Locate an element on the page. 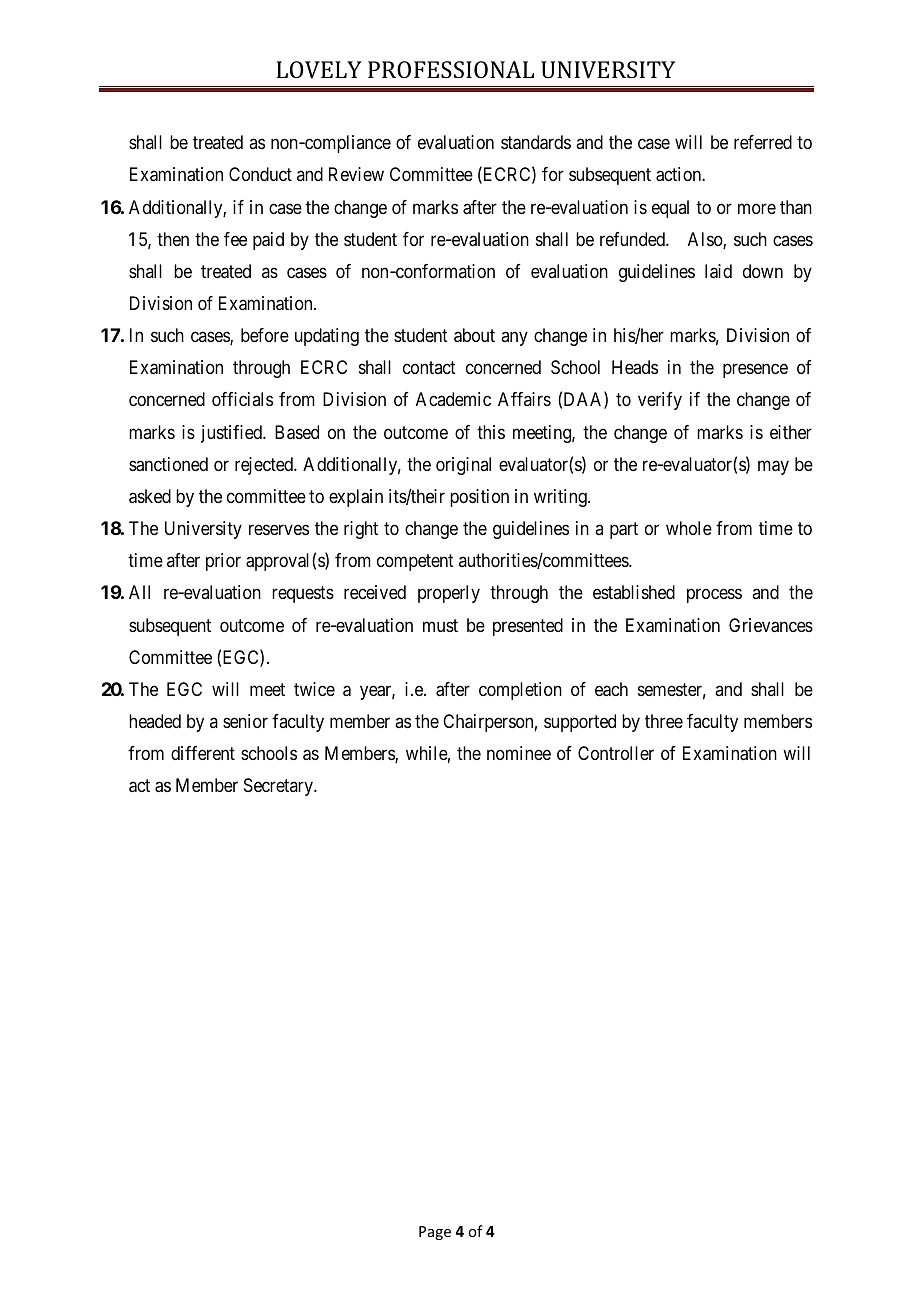 The image size is (924, 1308). Controller is located at coordinates (616, 753).
